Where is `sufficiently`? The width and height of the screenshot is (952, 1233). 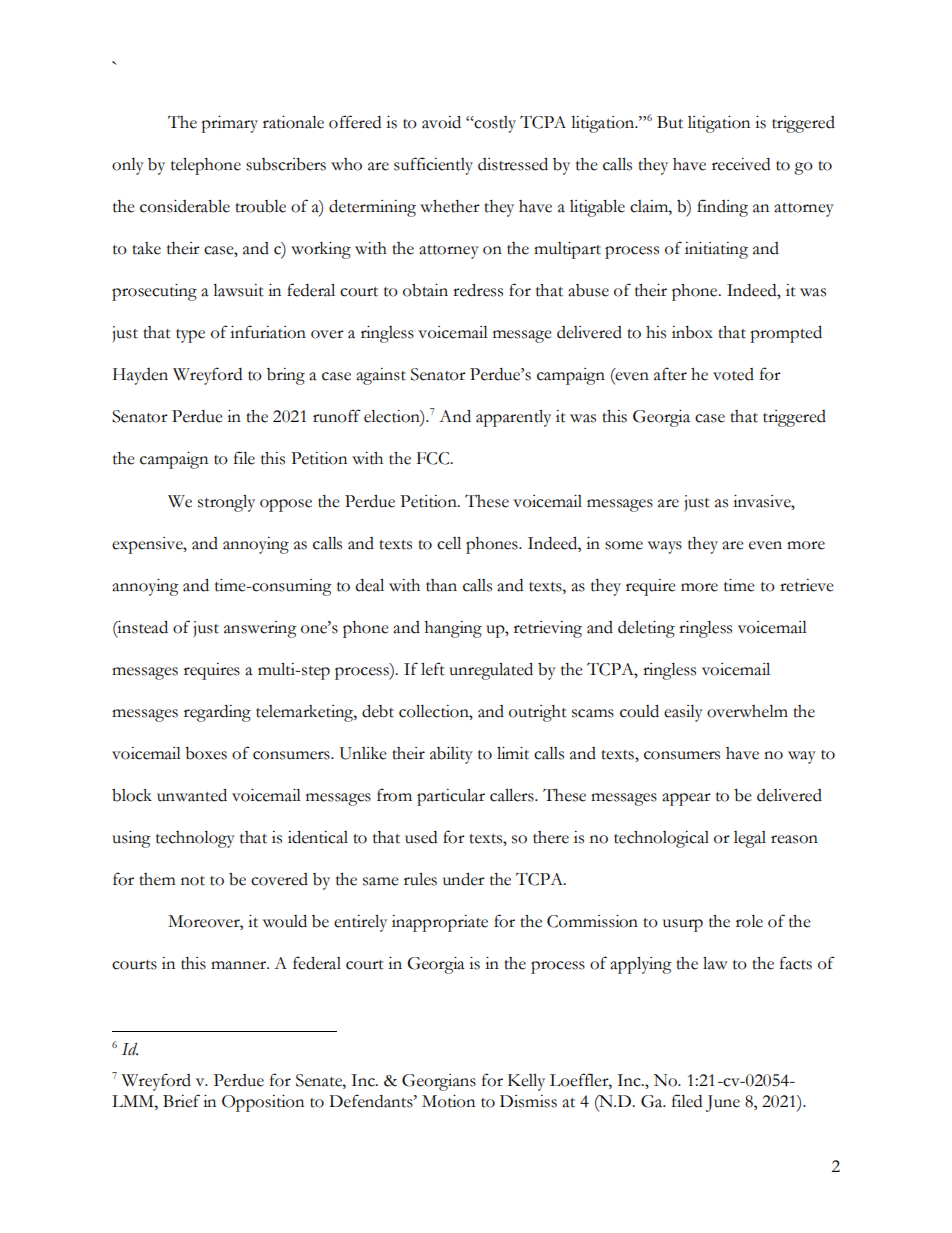 sufficiently is located at coordinates (433, 166).
